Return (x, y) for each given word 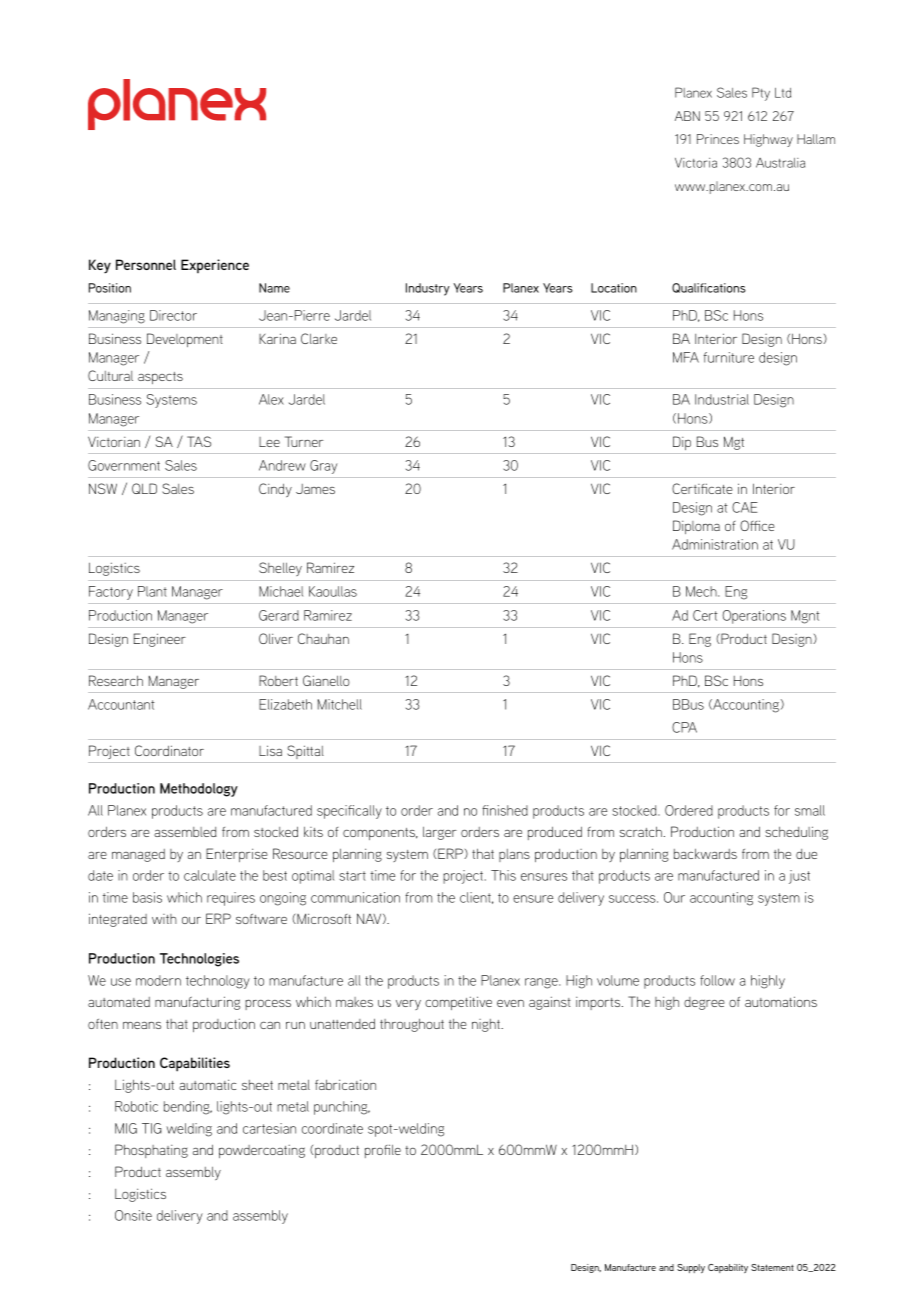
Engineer (160, 640)
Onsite (133, 1215)
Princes (718, 139)
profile (383, 1151)
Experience (215, 266)
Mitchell (340, 704)
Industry (428, 289)
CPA (684, 727)
